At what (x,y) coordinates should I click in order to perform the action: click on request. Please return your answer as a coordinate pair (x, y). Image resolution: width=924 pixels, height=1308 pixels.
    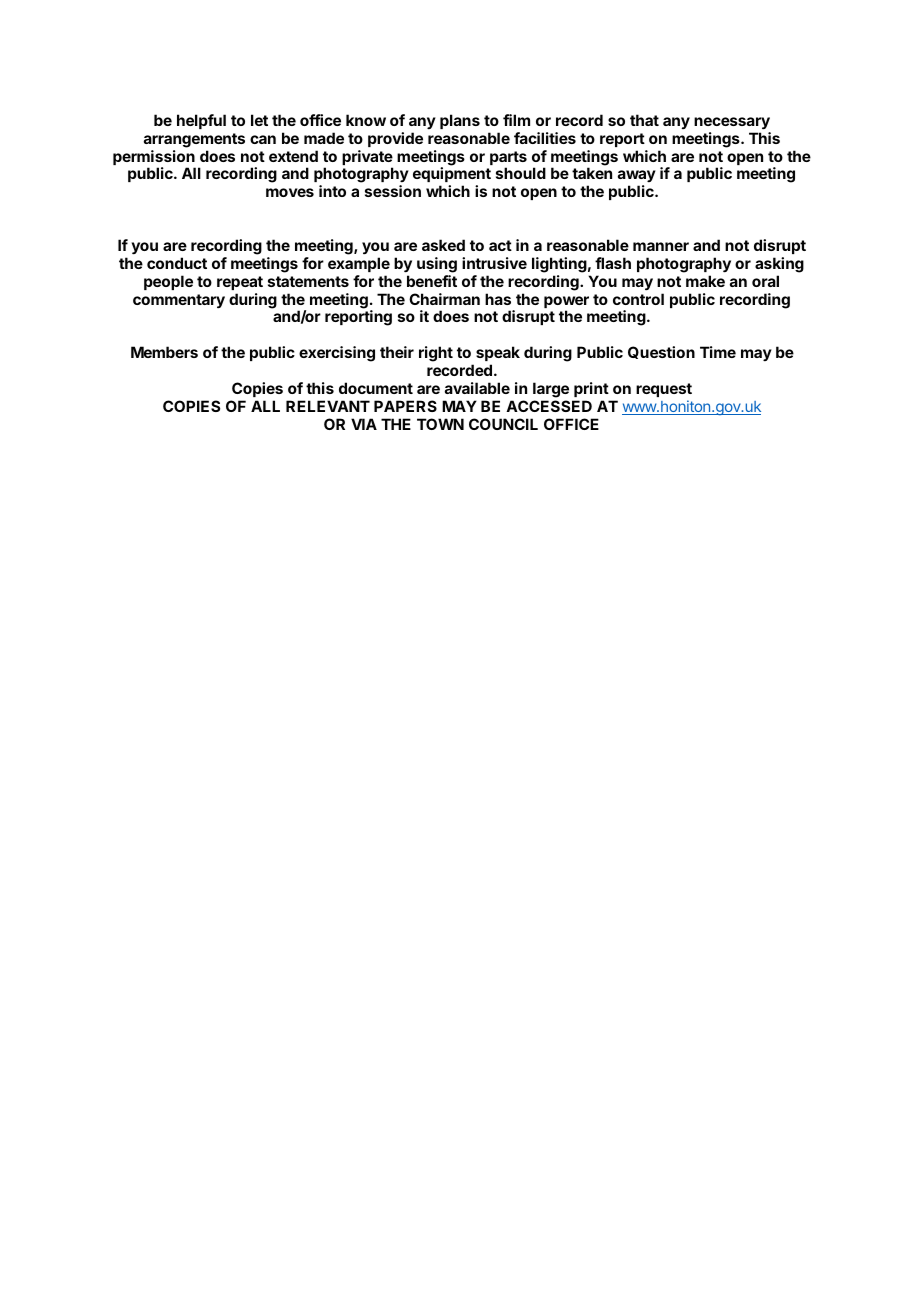
    Looking at the image, I should click on (664, 390).
